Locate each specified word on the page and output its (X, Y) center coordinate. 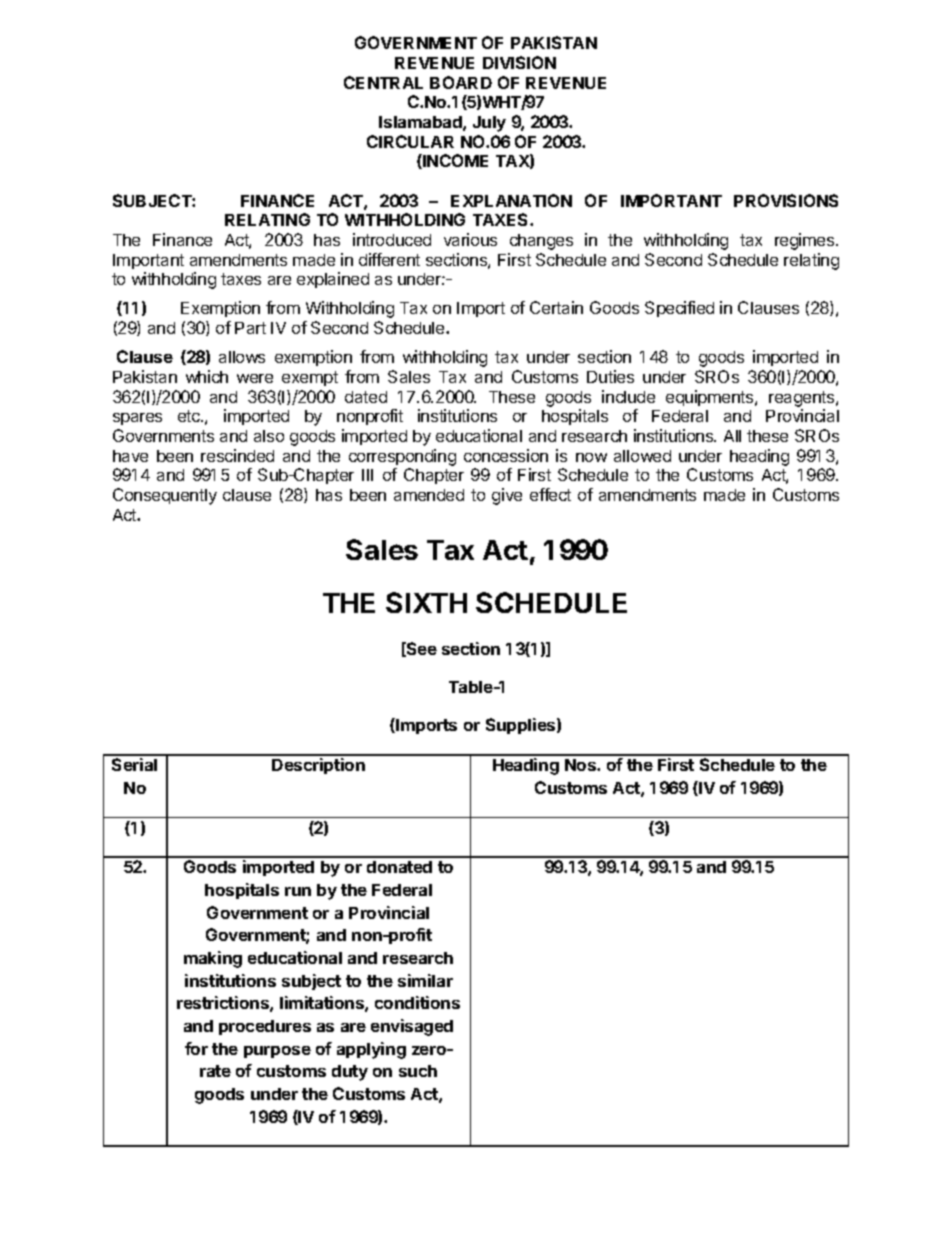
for (196, 1048)
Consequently (165, 496)
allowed (642, 456)
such (418, 1071)
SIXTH (426, 602)
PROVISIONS (786, 200)
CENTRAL (383, 82)
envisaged (412, 1027)
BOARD (461, 82)
